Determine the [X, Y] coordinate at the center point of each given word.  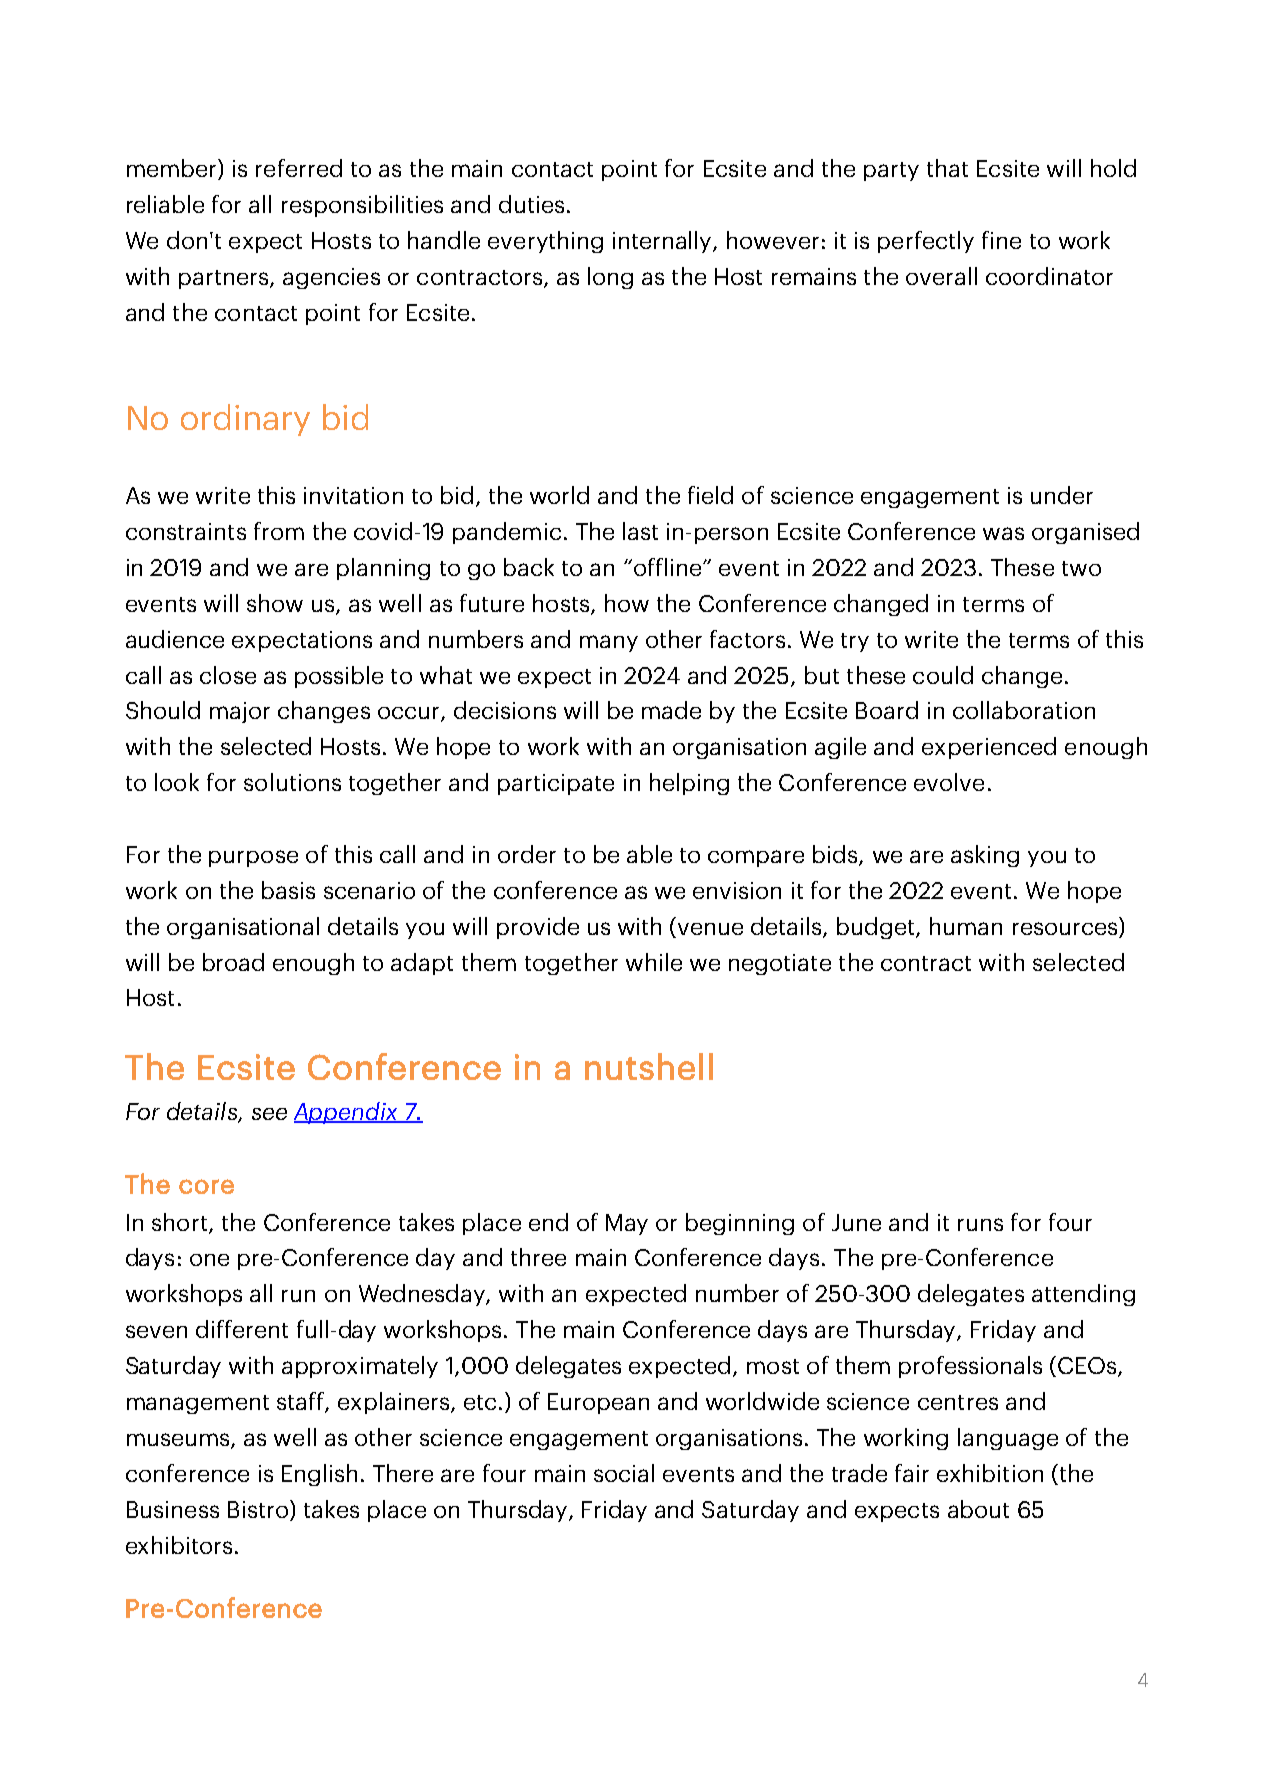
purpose [253, 858]
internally [663, 242]
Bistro [259, 1509]
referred [299, 168]
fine [1001, 240]
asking [985, 856]
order [527, 854]
